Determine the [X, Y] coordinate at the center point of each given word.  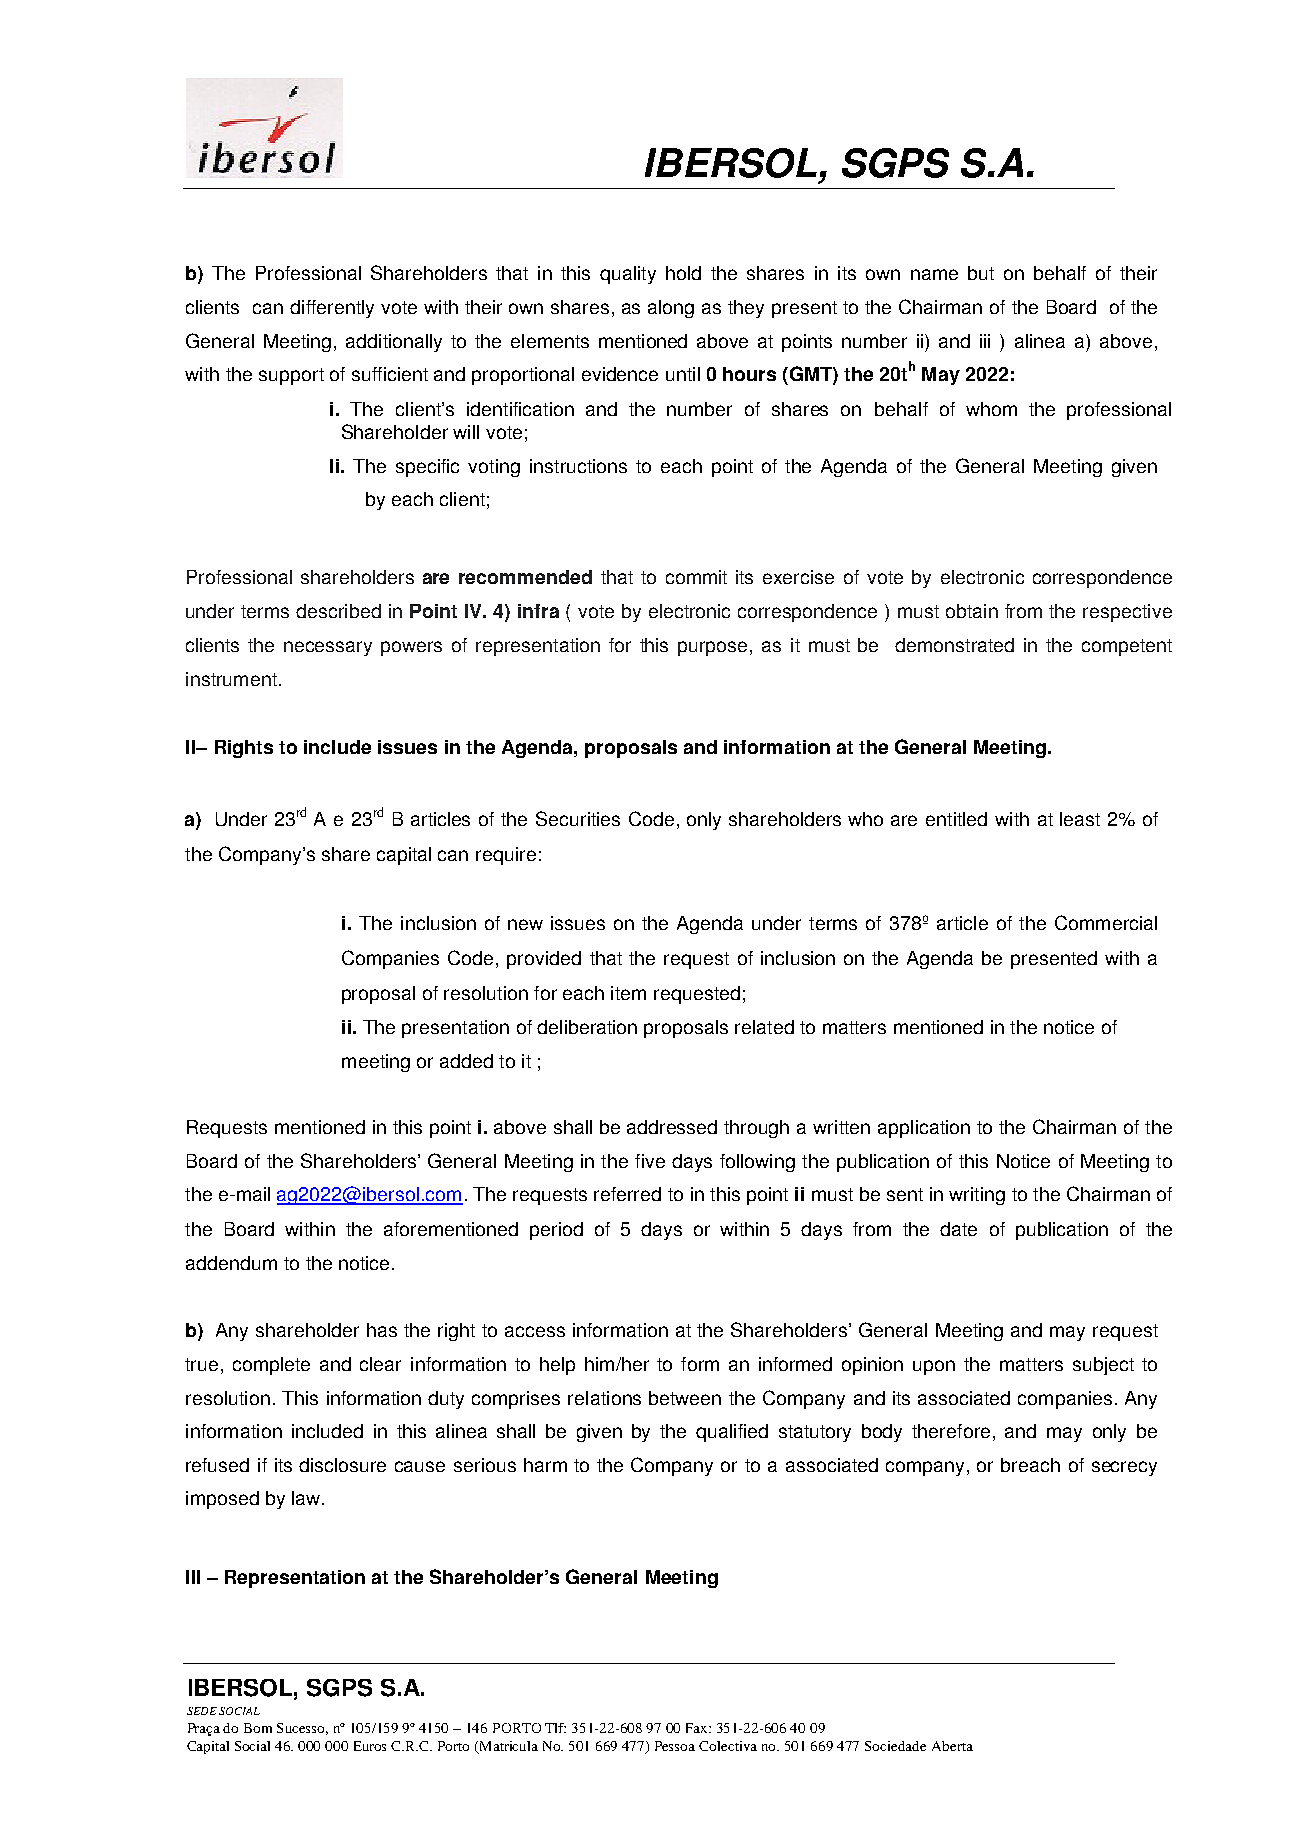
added [466, 1061]
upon [934, 1367]
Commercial [1106, 922]
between [685, 1398]
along [671, 309]
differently [332, 309]
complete [271, 1366]
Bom [258, 1728]
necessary [328, 648]
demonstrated [954, 645]
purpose [712, 648]
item [628, 993]
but [981, 273]
